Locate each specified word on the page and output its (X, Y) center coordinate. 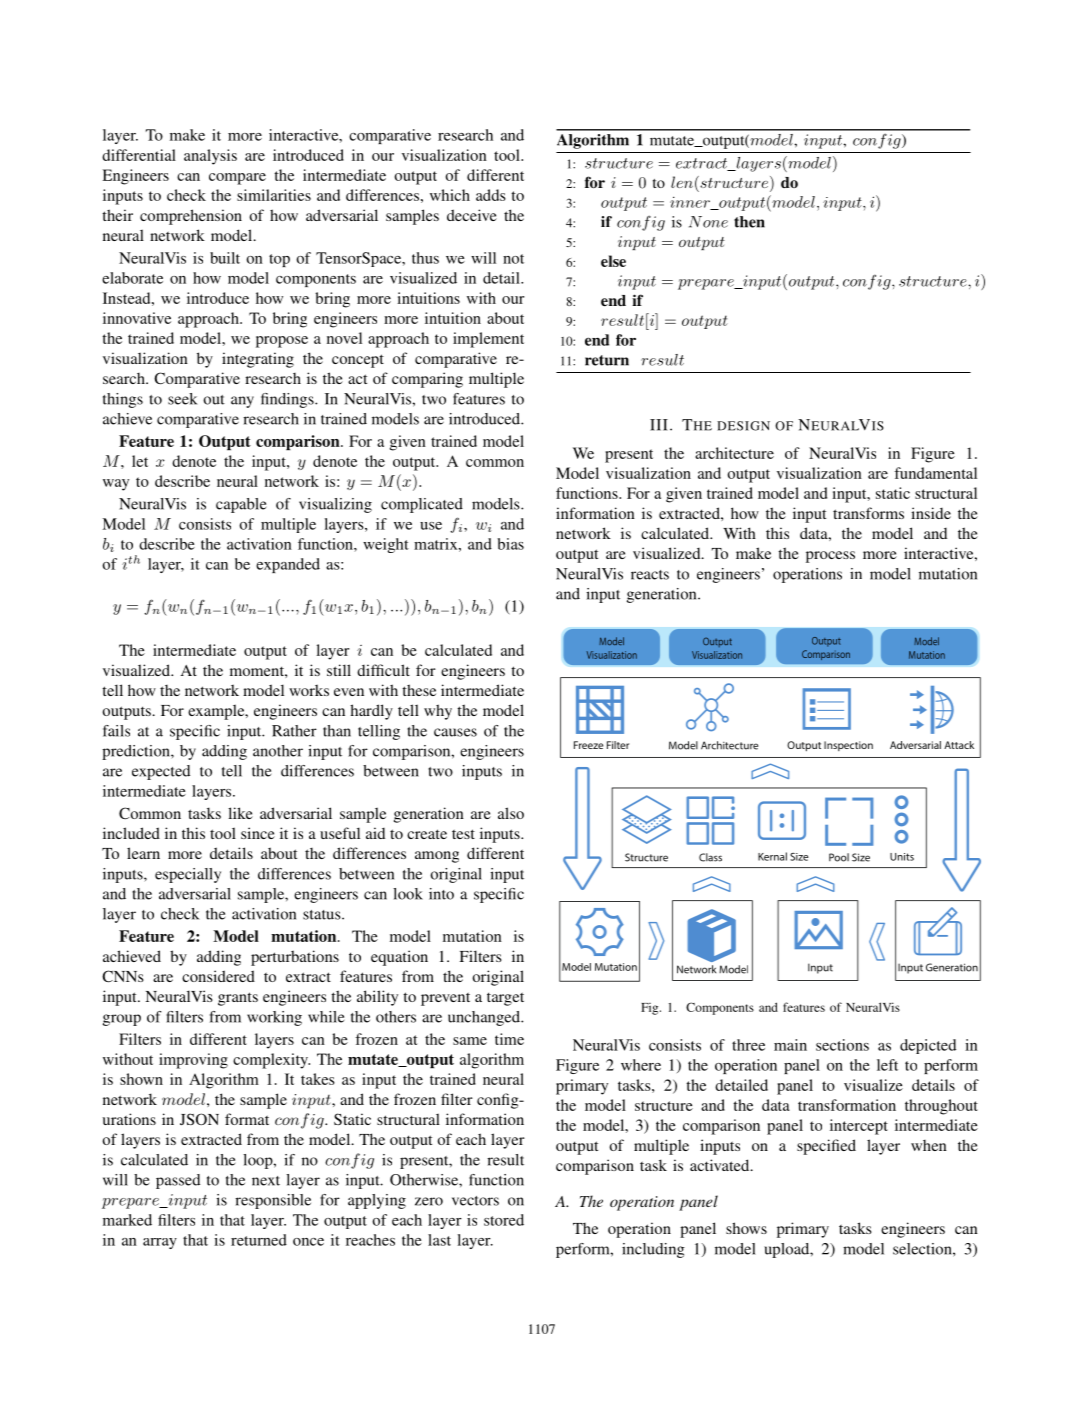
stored (504, 1220)
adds (491, 195)
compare (237, 179)
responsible (273, 1201)
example (217, 712)
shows (746, 1228)
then (749, 222)
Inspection (848, 746)
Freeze (588, 745)
